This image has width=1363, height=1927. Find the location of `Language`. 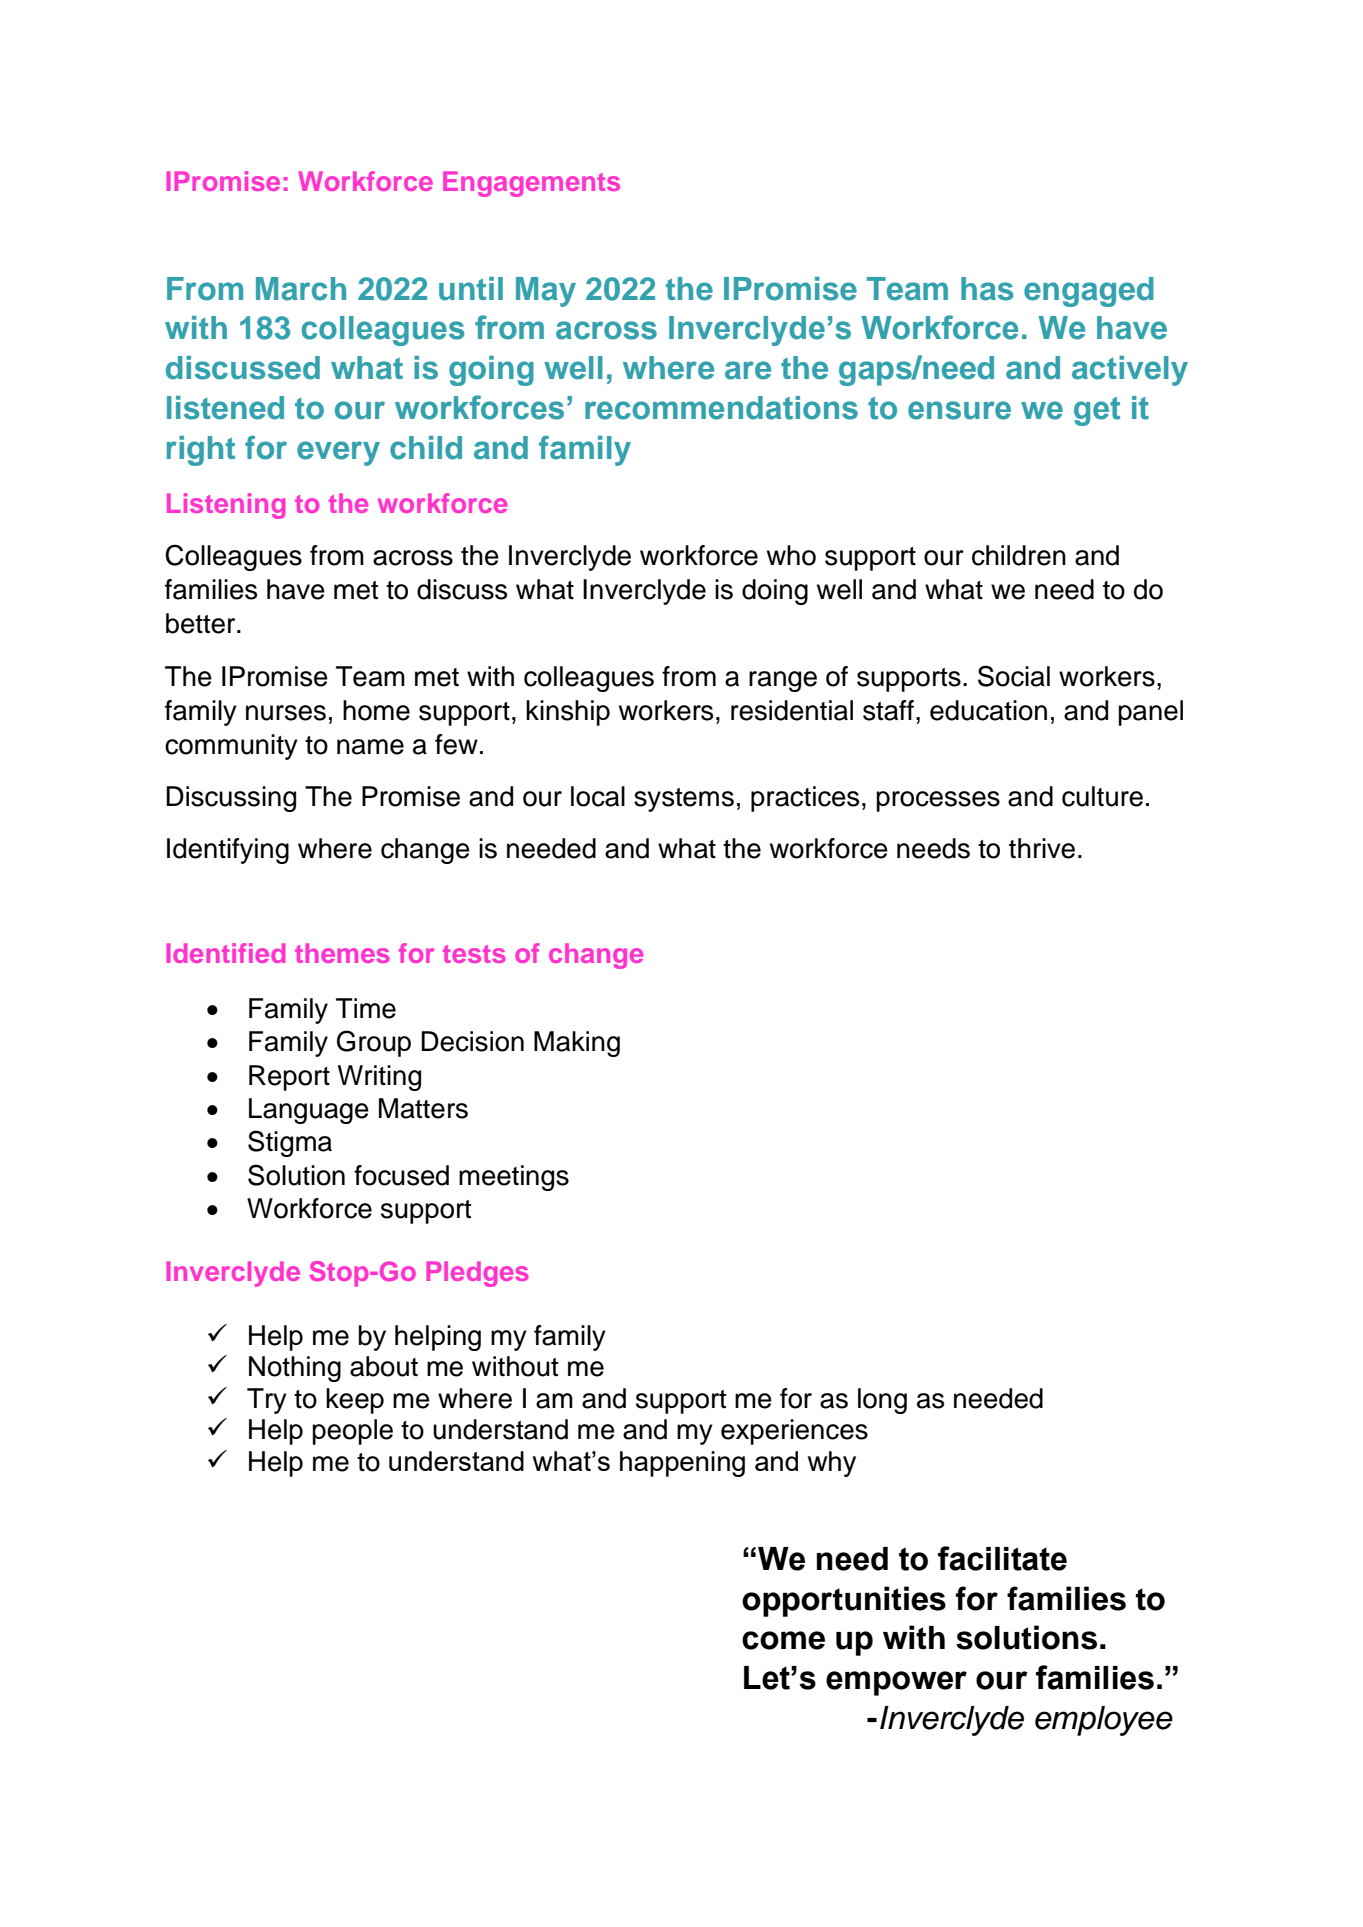

Language is located at coordinates (309, 1111).
